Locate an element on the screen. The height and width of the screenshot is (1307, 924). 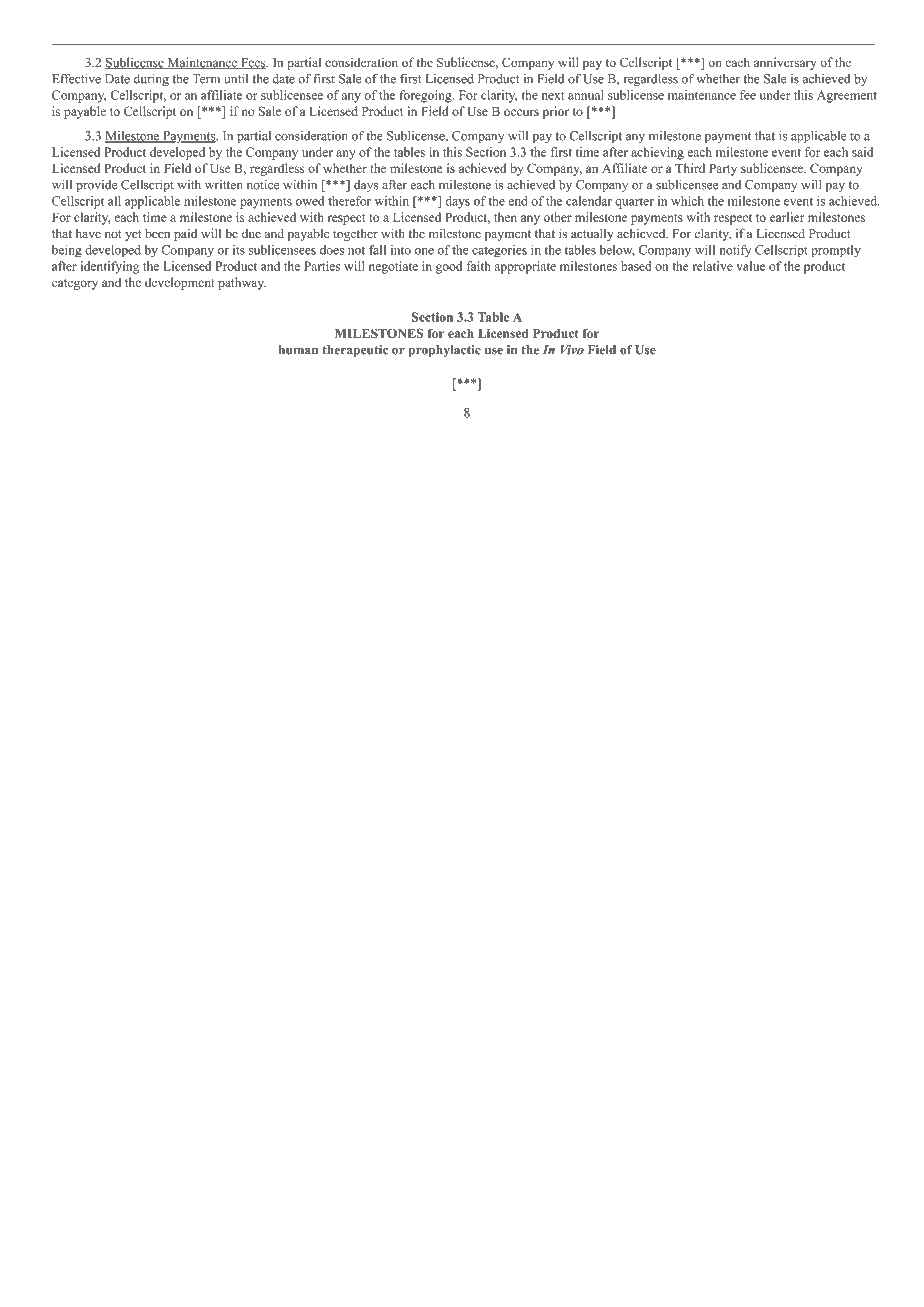
during is located at coordinates (151, 80).
